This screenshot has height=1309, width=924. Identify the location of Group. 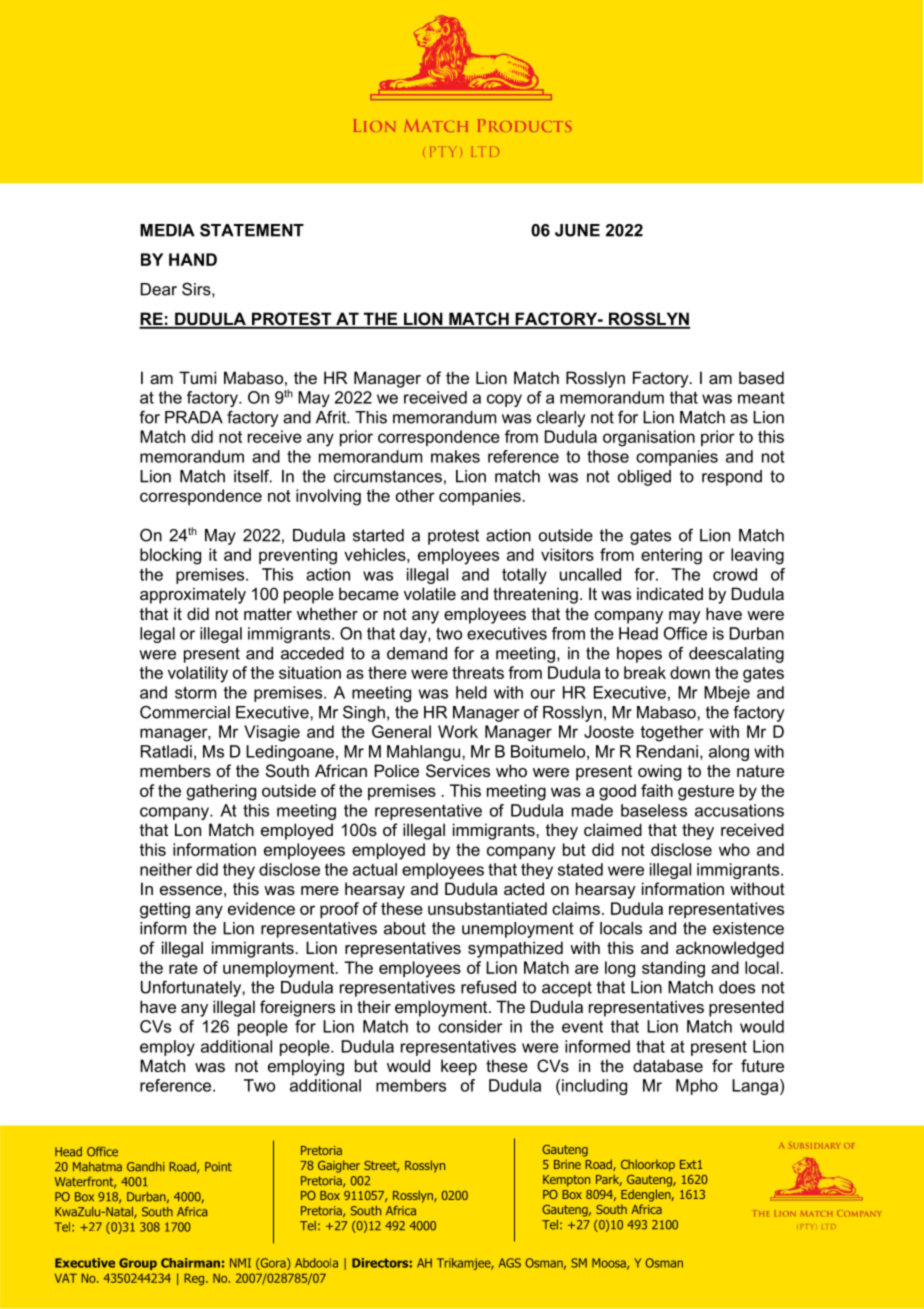
(138, 1264).
